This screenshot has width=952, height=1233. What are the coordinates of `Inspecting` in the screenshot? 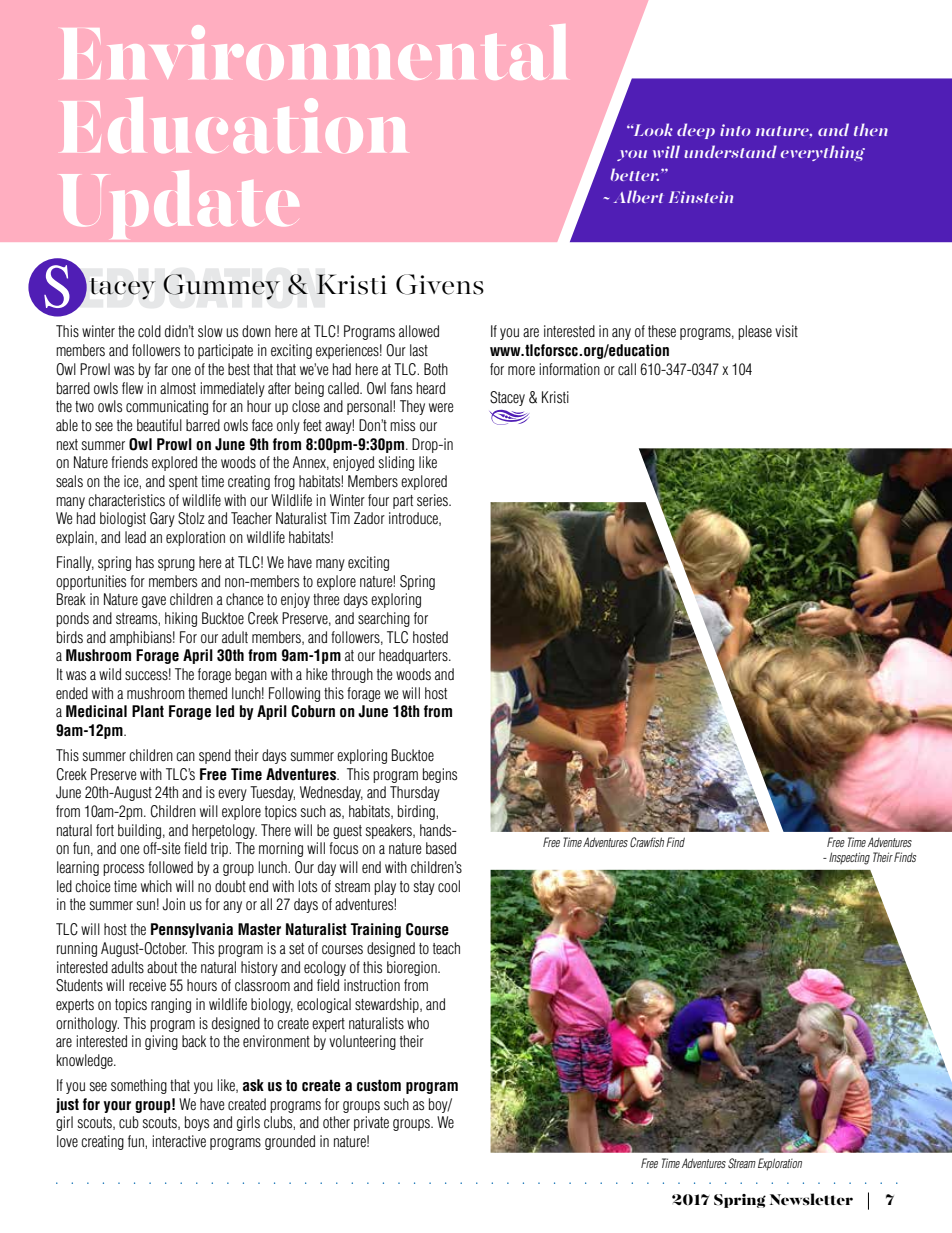 It's located at (849, 858).
